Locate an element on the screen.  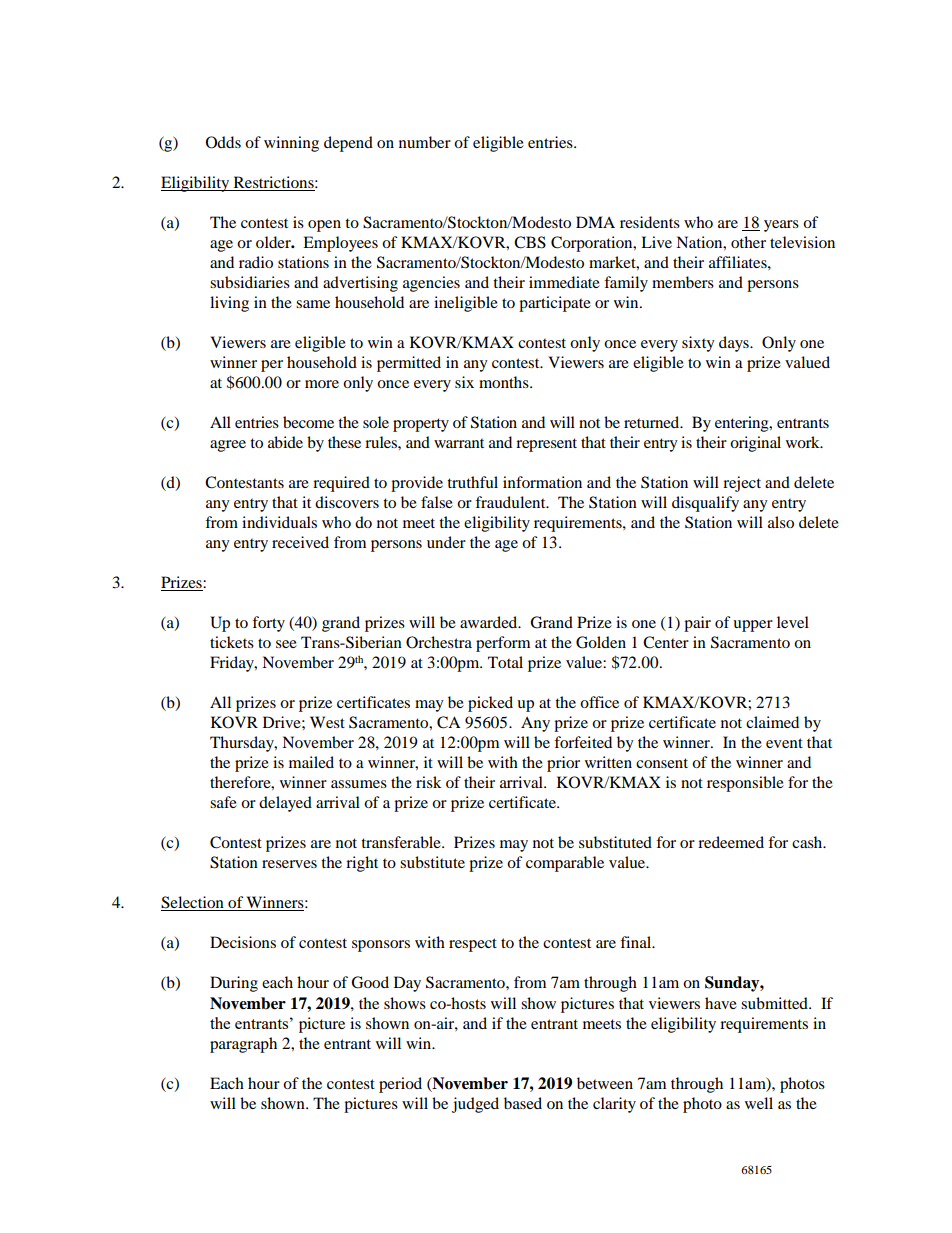
entering is located at coordinates (743, 424).
